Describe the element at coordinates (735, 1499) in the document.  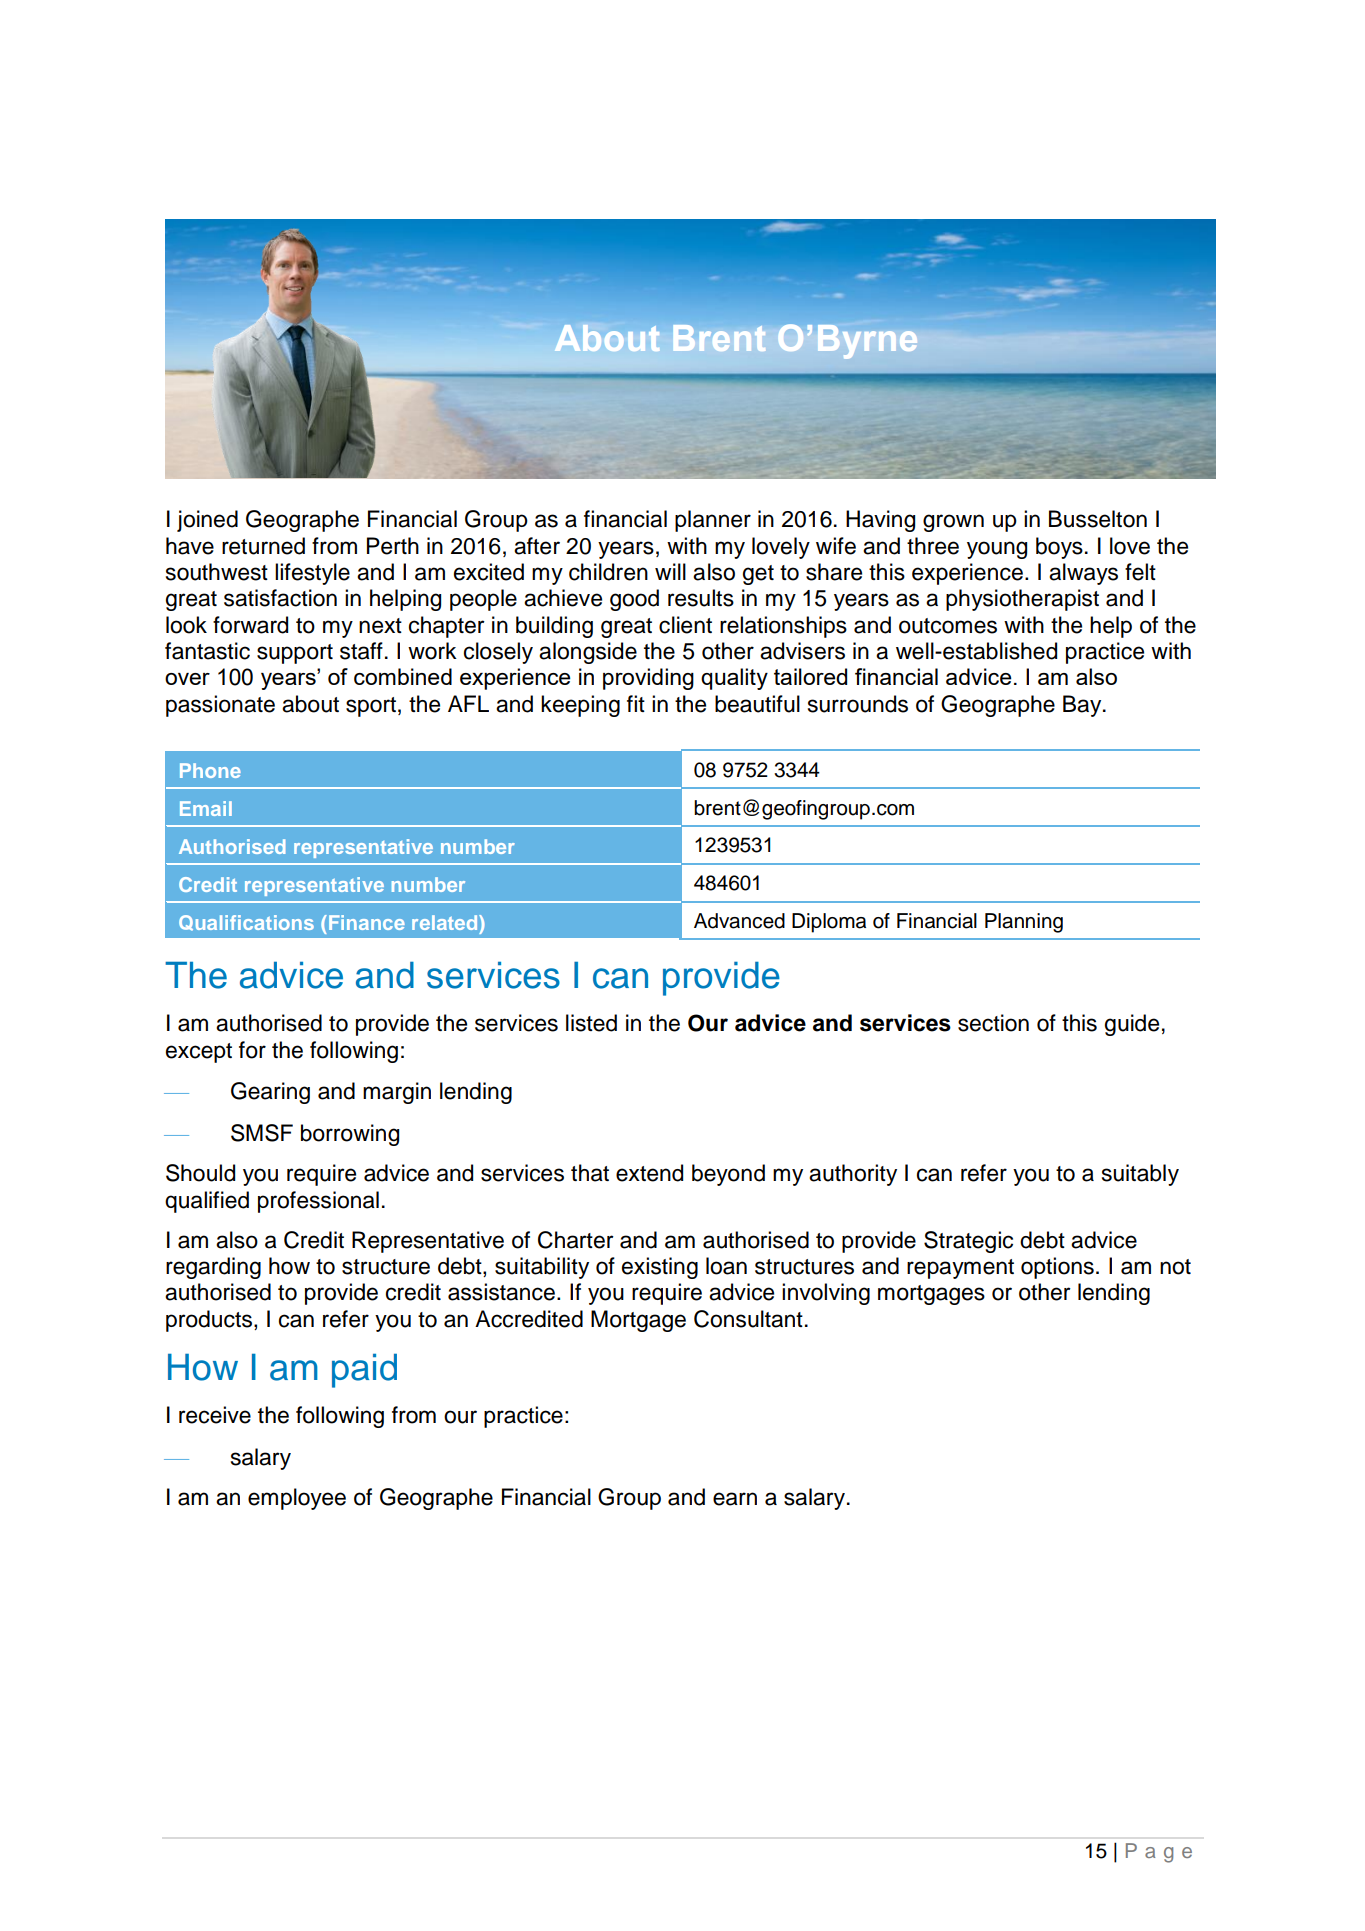
I see `earn` at that location.
